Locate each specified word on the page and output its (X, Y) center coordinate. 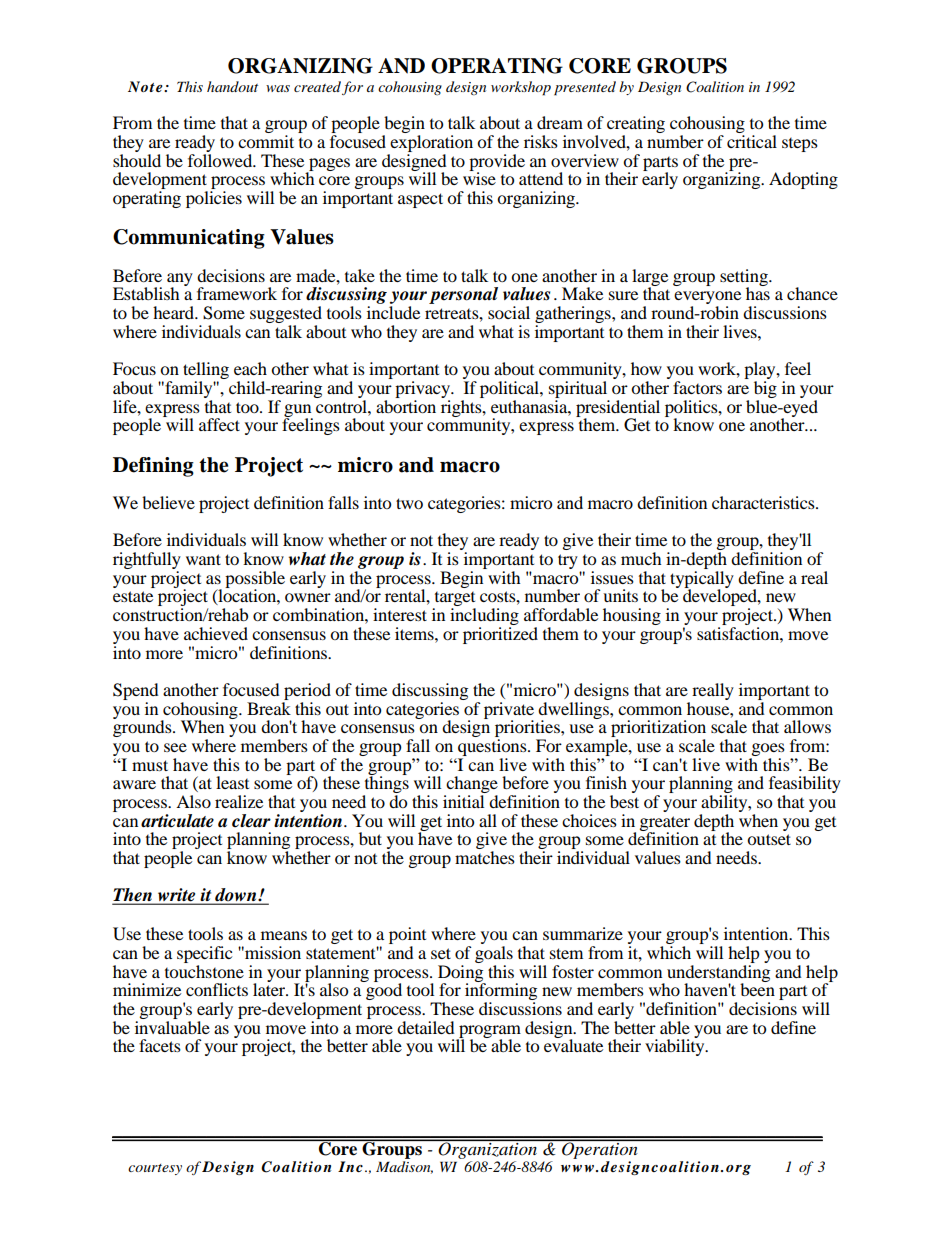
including (484, 618)
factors (697, 387)
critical (752, 141)
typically (702, 580)
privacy (423, 389)
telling (206, 372)
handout (232, 86)
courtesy (155, 1169)
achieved (216, 633)
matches (485, 857)
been (757, 988)
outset (769, 839)
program (489, 1032)
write (177, 896)
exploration (431, 143)
